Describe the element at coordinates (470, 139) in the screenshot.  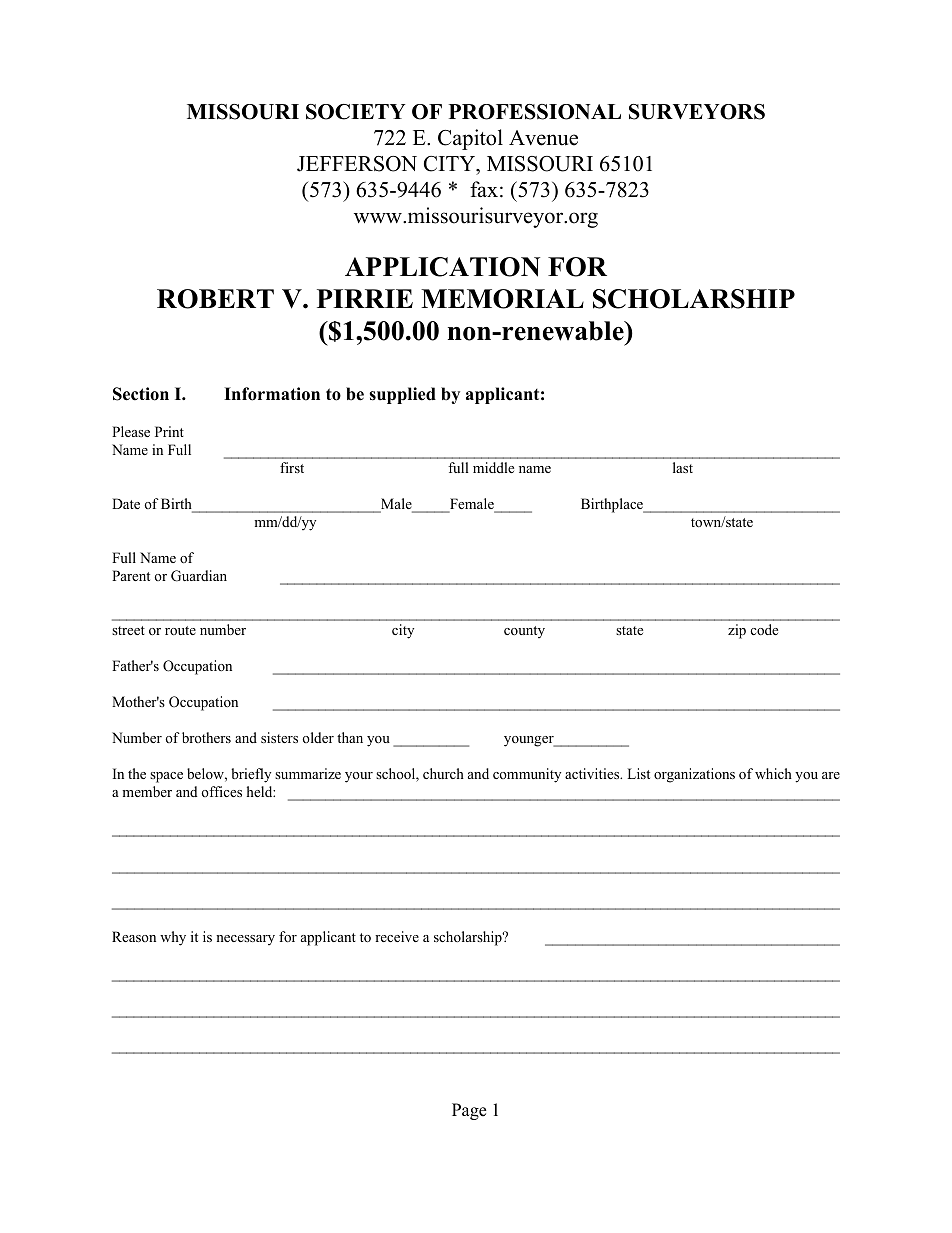
I see `Capitol` at that location.
